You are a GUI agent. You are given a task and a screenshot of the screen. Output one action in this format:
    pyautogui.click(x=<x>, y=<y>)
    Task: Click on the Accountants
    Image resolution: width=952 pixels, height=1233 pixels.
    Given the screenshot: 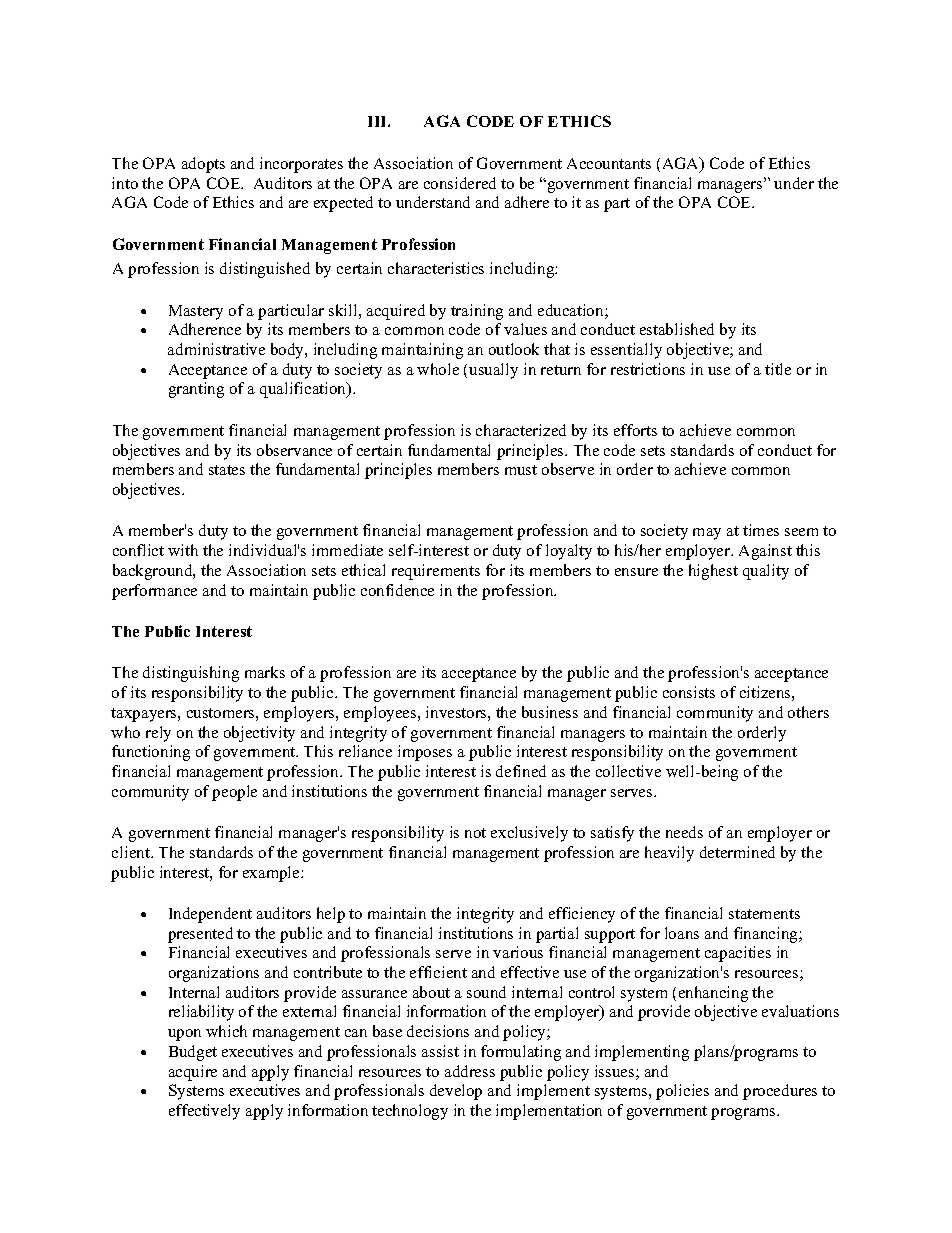 What is the action you would take?
    pyautogui.click(x=609, y=163)
